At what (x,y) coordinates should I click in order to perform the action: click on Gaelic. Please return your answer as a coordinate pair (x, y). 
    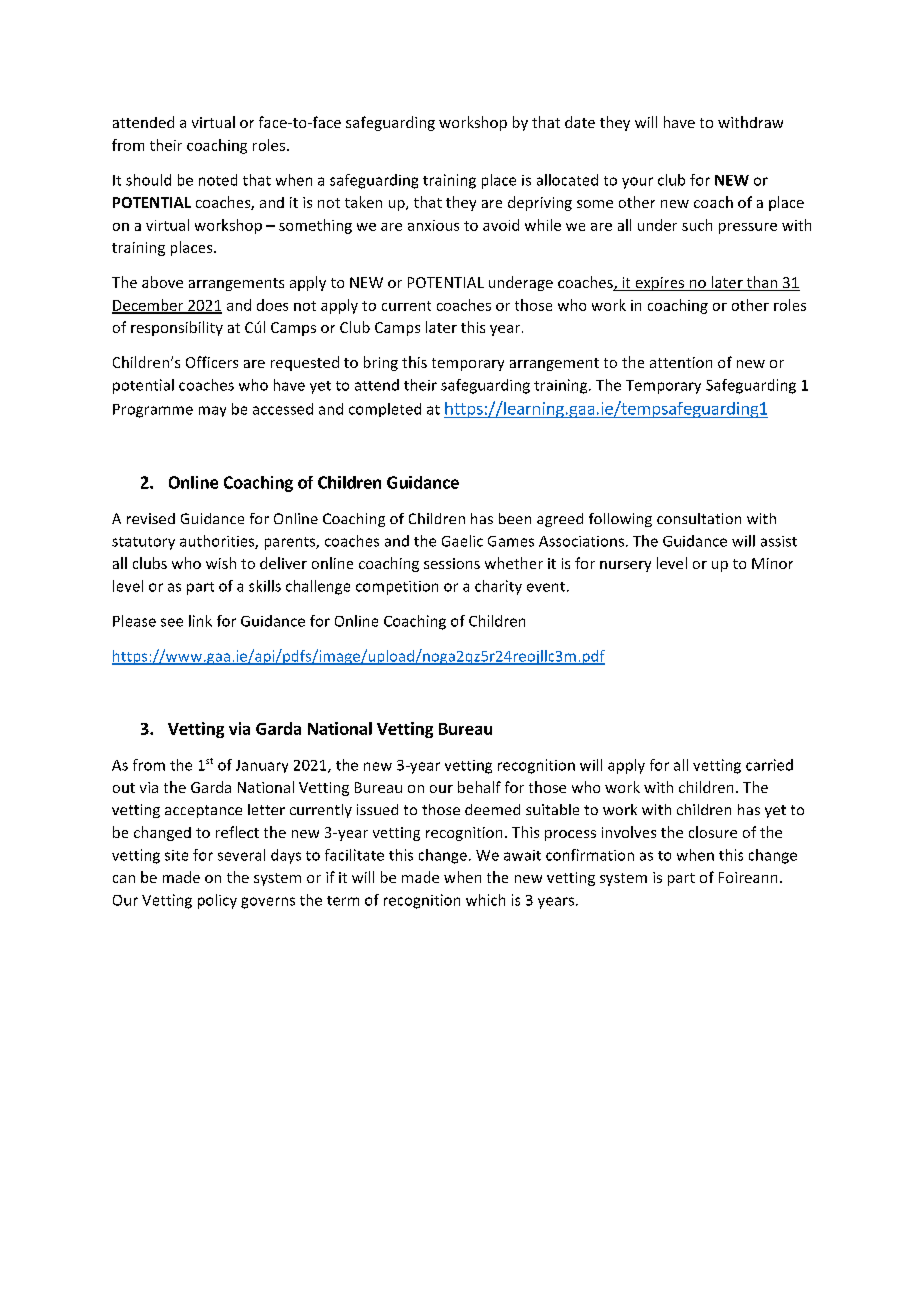
    Looking at the image, I should click on (462, 541).
